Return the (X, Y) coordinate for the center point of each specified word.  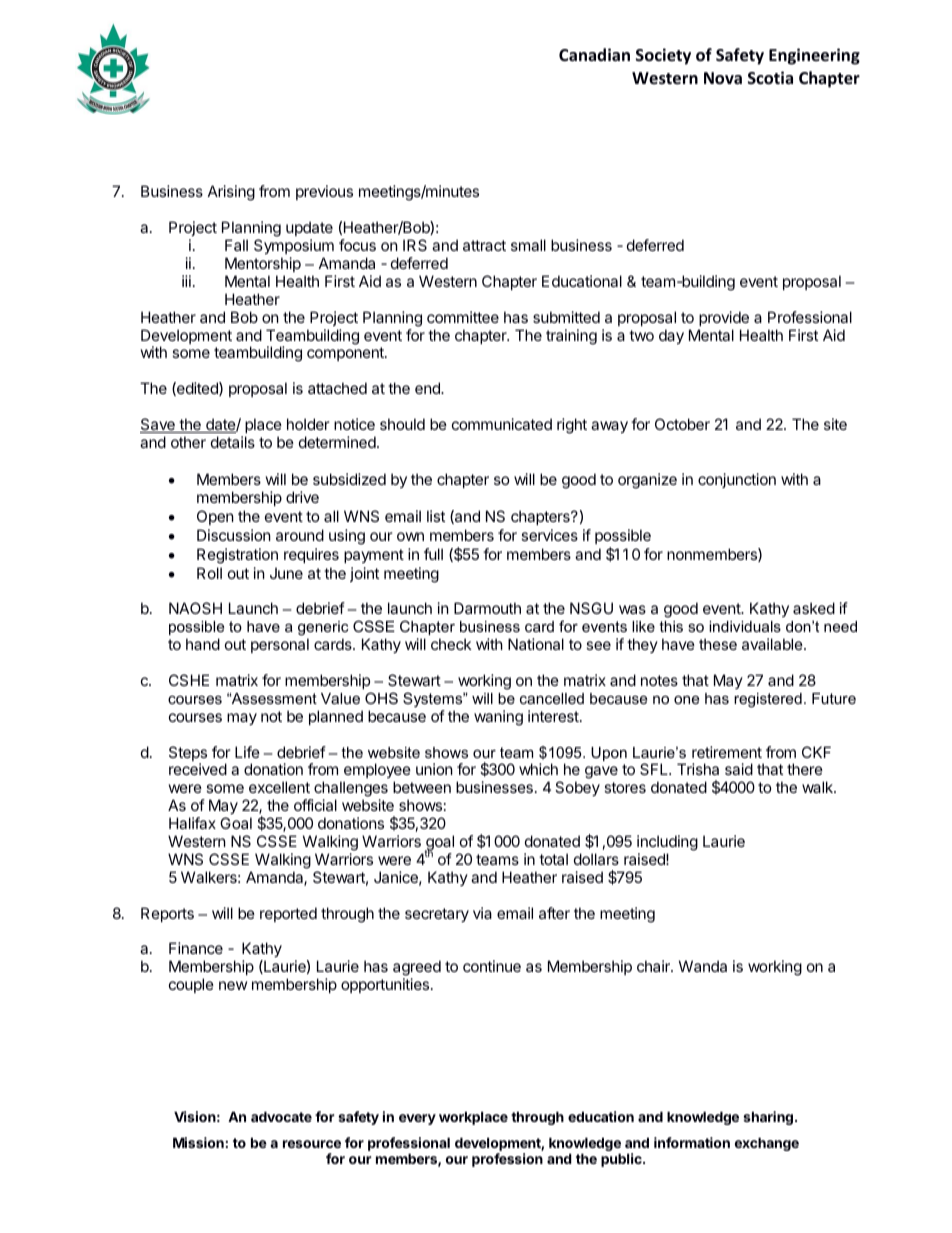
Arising (231, 193)
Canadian (594, 54)
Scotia (770, 78)
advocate (281, 1116)
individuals (745, 626)
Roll (209, 573)
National (536, 644)
